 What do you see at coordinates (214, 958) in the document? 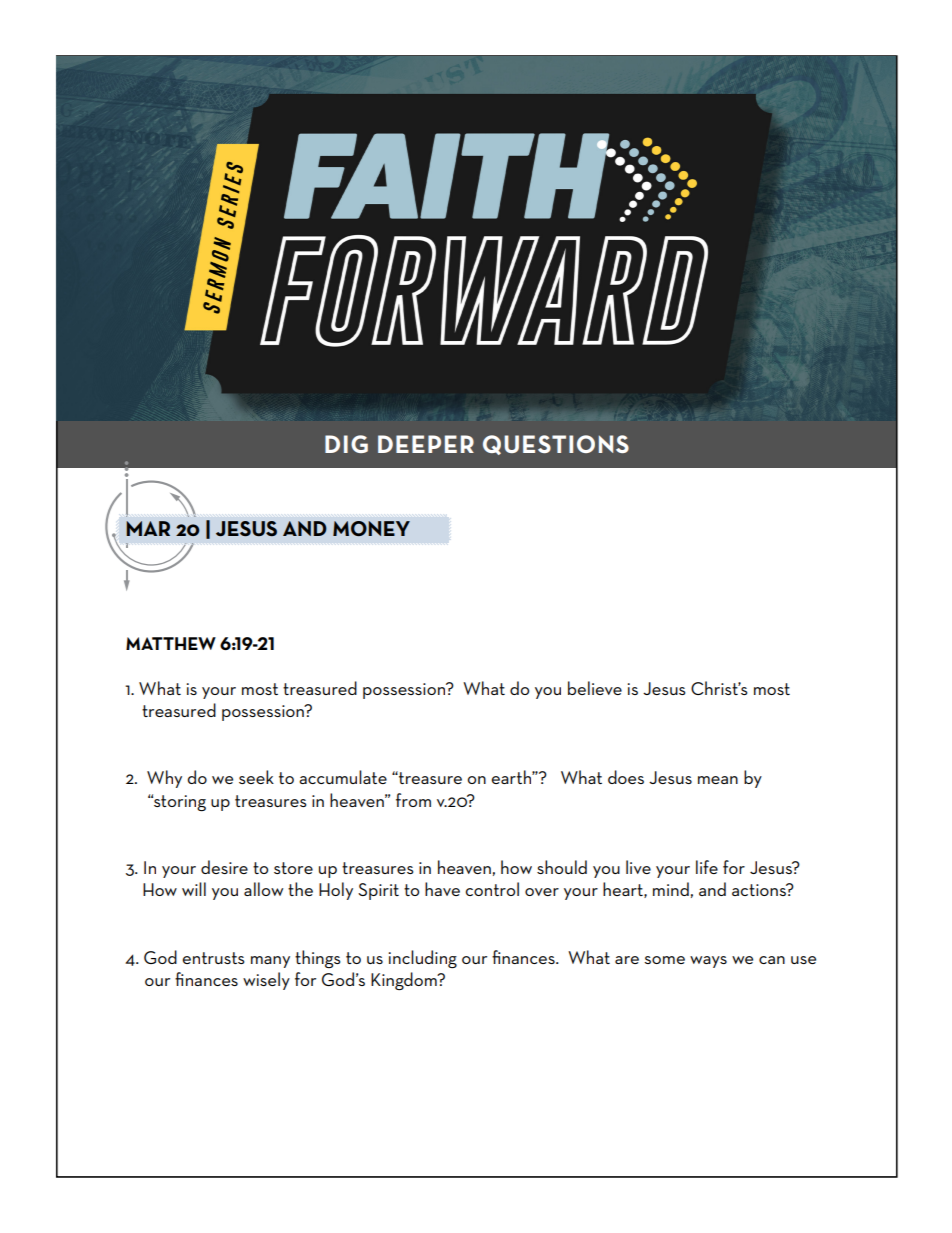
I see `entrusts` at bounding box center [214, 958].
